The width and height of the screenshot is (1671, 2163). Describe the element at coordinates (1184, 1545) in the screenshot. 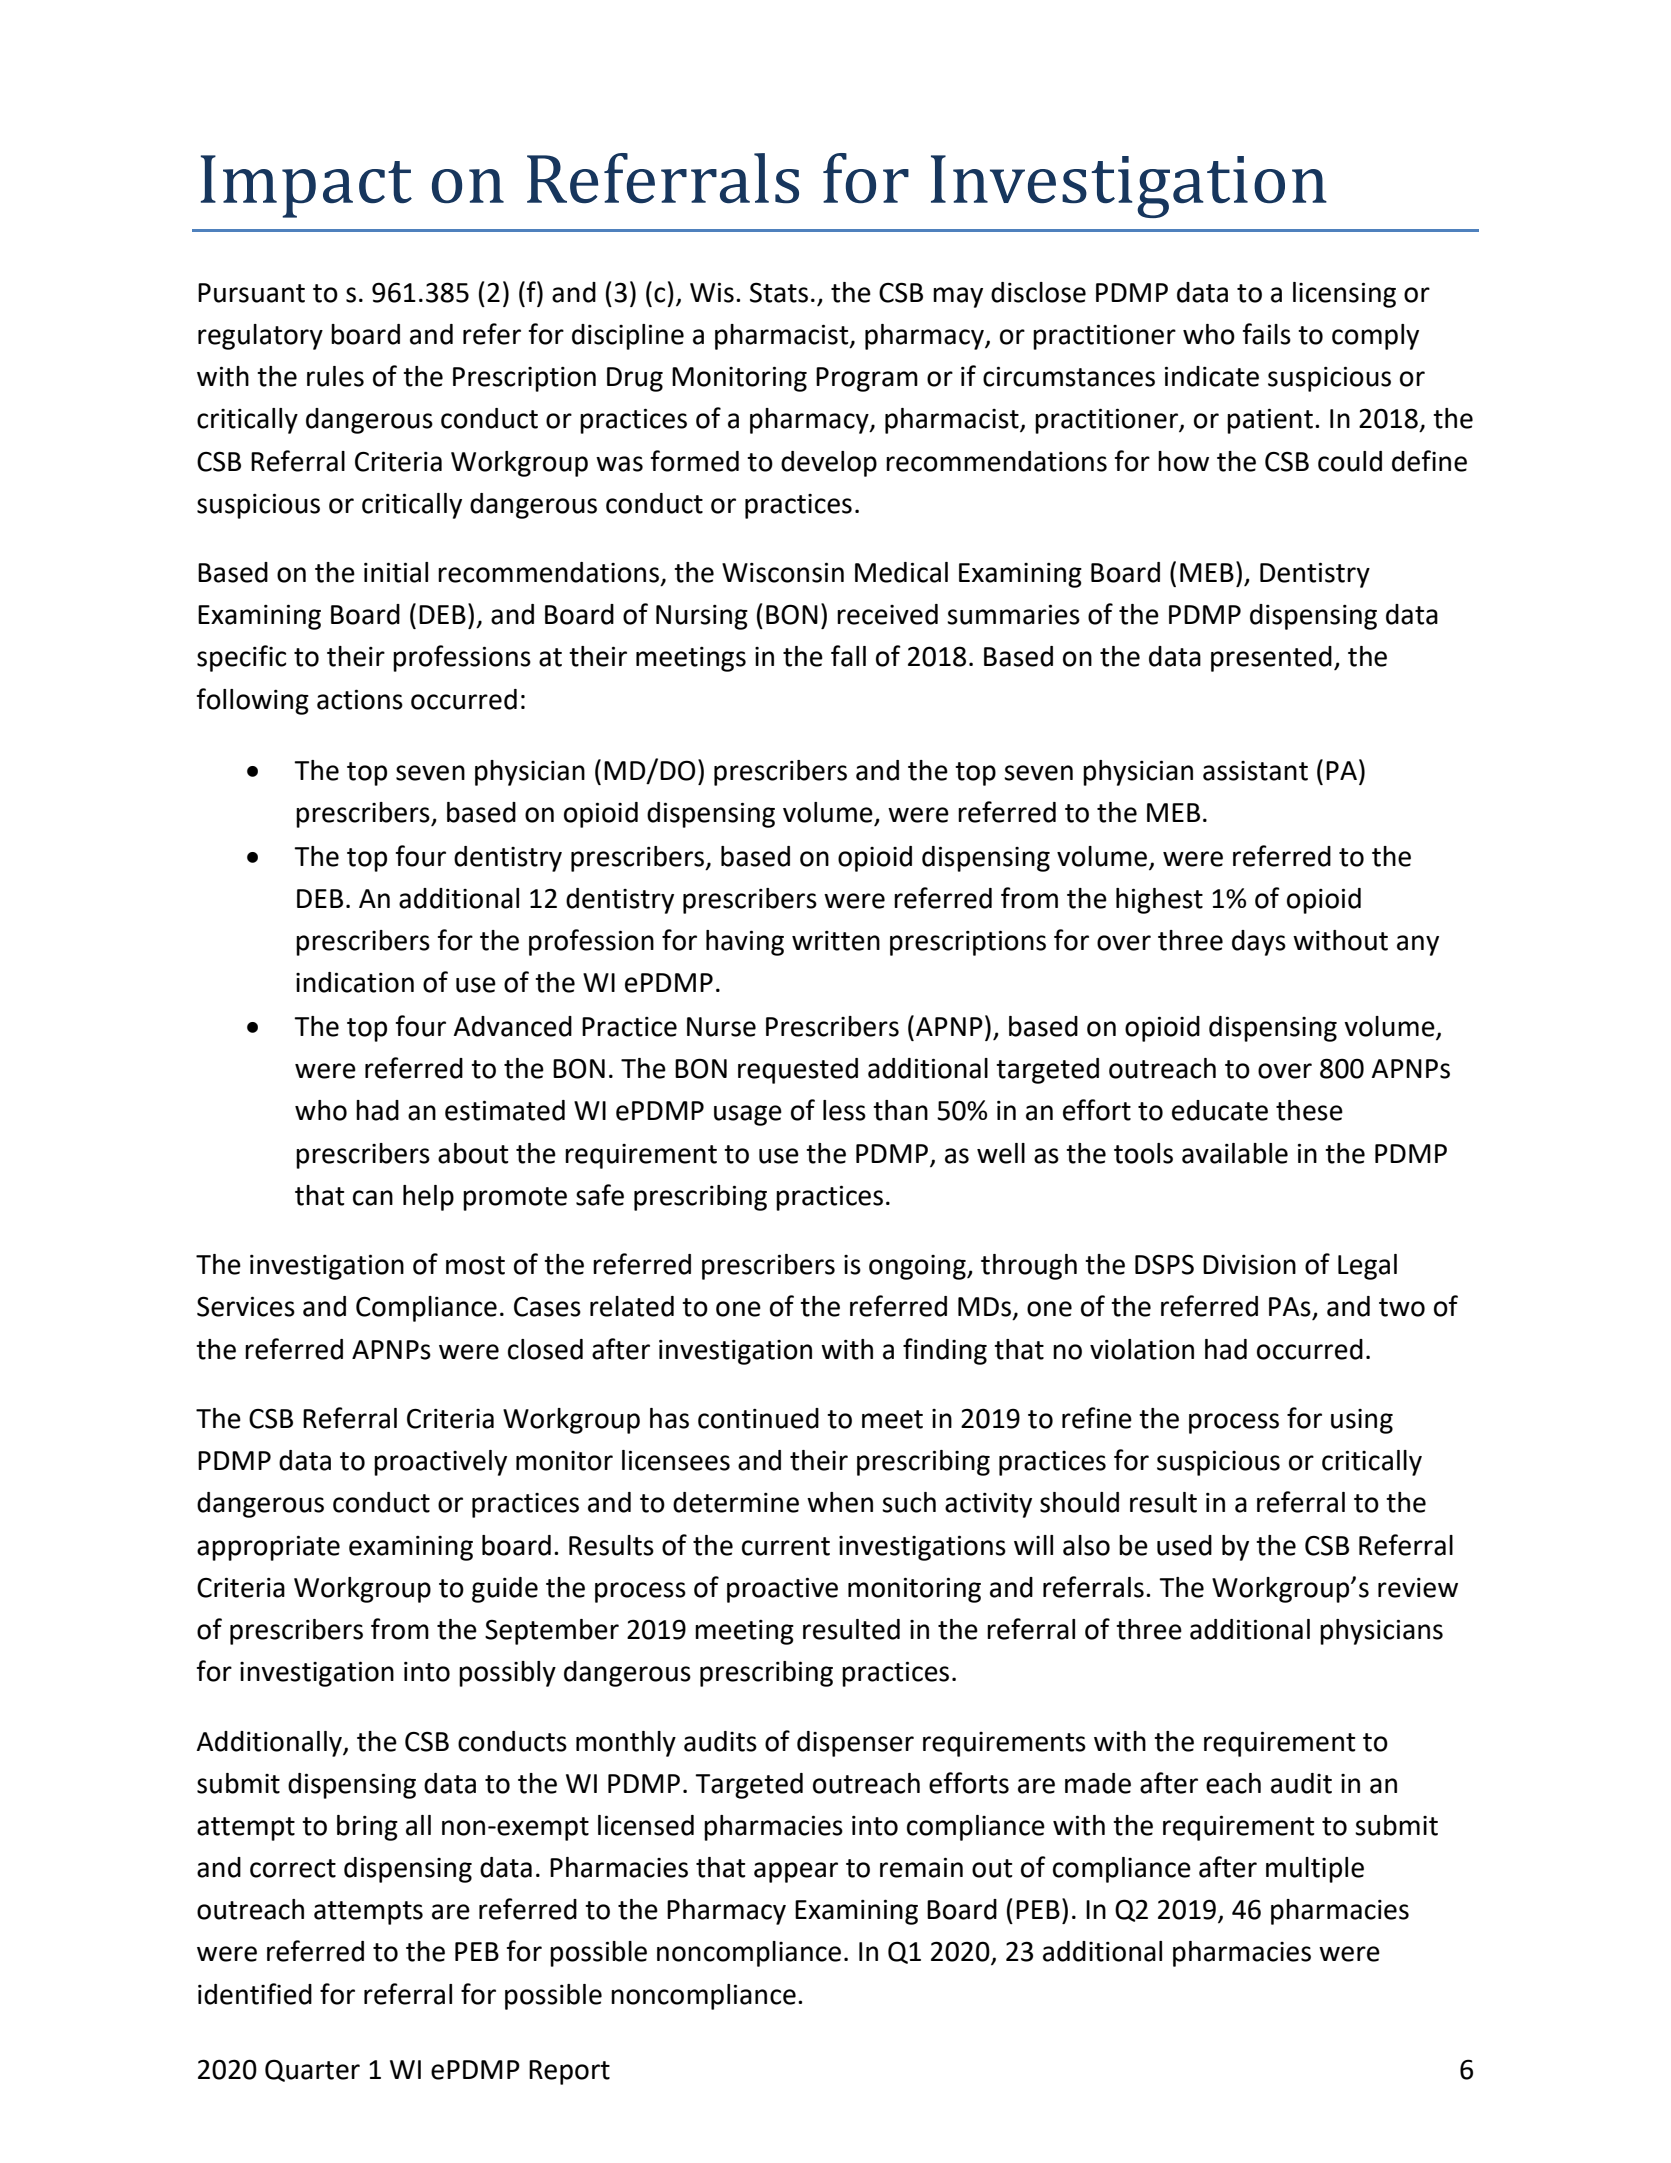

I see `used` at that location.
